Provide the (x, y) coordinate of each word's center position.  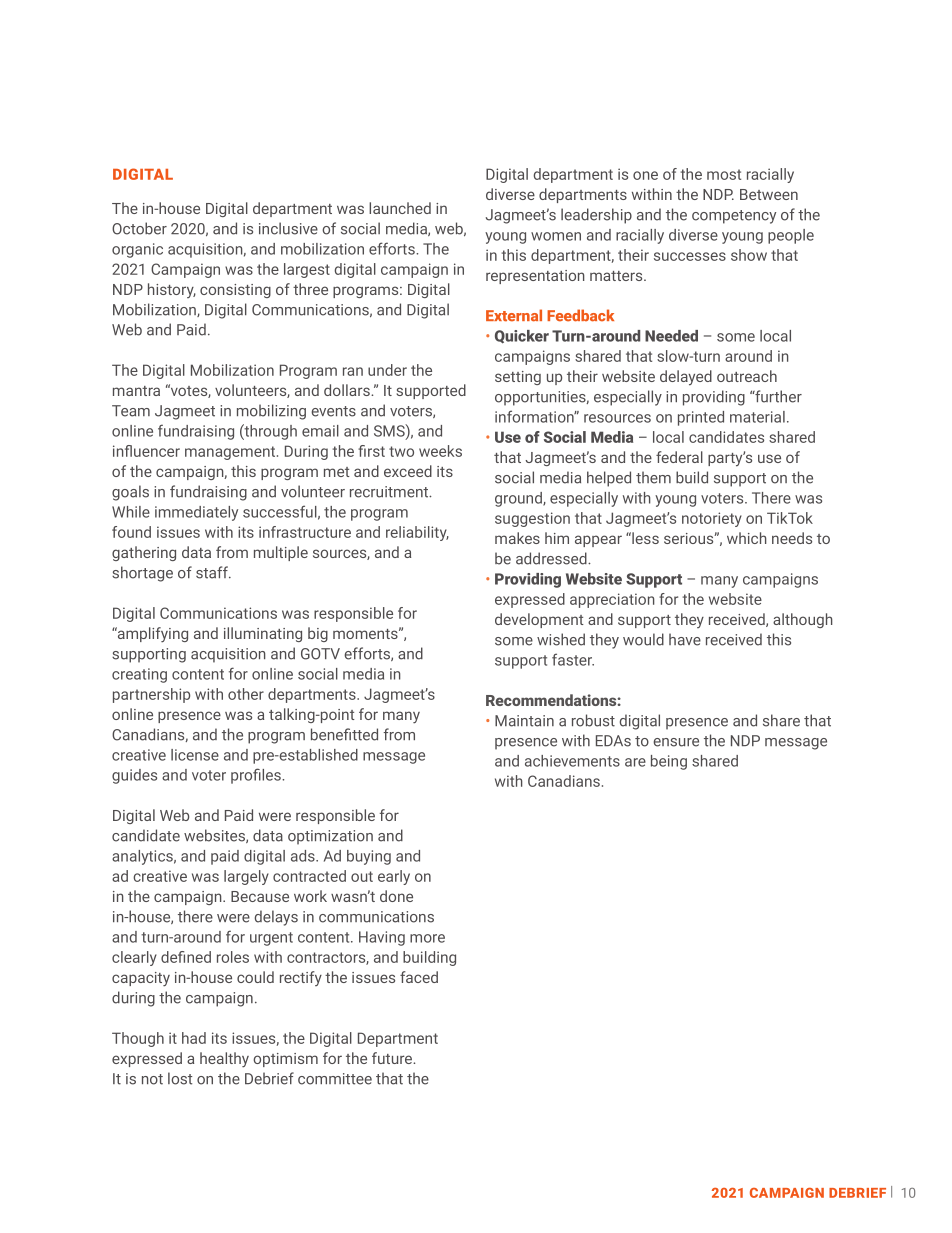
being (669, 762)
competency (734, 217)
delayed (686, 378)
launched (400, 208)
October (139, 228)
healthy (224, 1060)
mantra (136, 391)
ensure (676, 742)
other (246, 694)
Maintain (524, 721)
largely (246, 877)
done (396, 896)
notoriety (712, 519)
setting (518, 378)
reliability (417, 533)
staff (213, 572)
